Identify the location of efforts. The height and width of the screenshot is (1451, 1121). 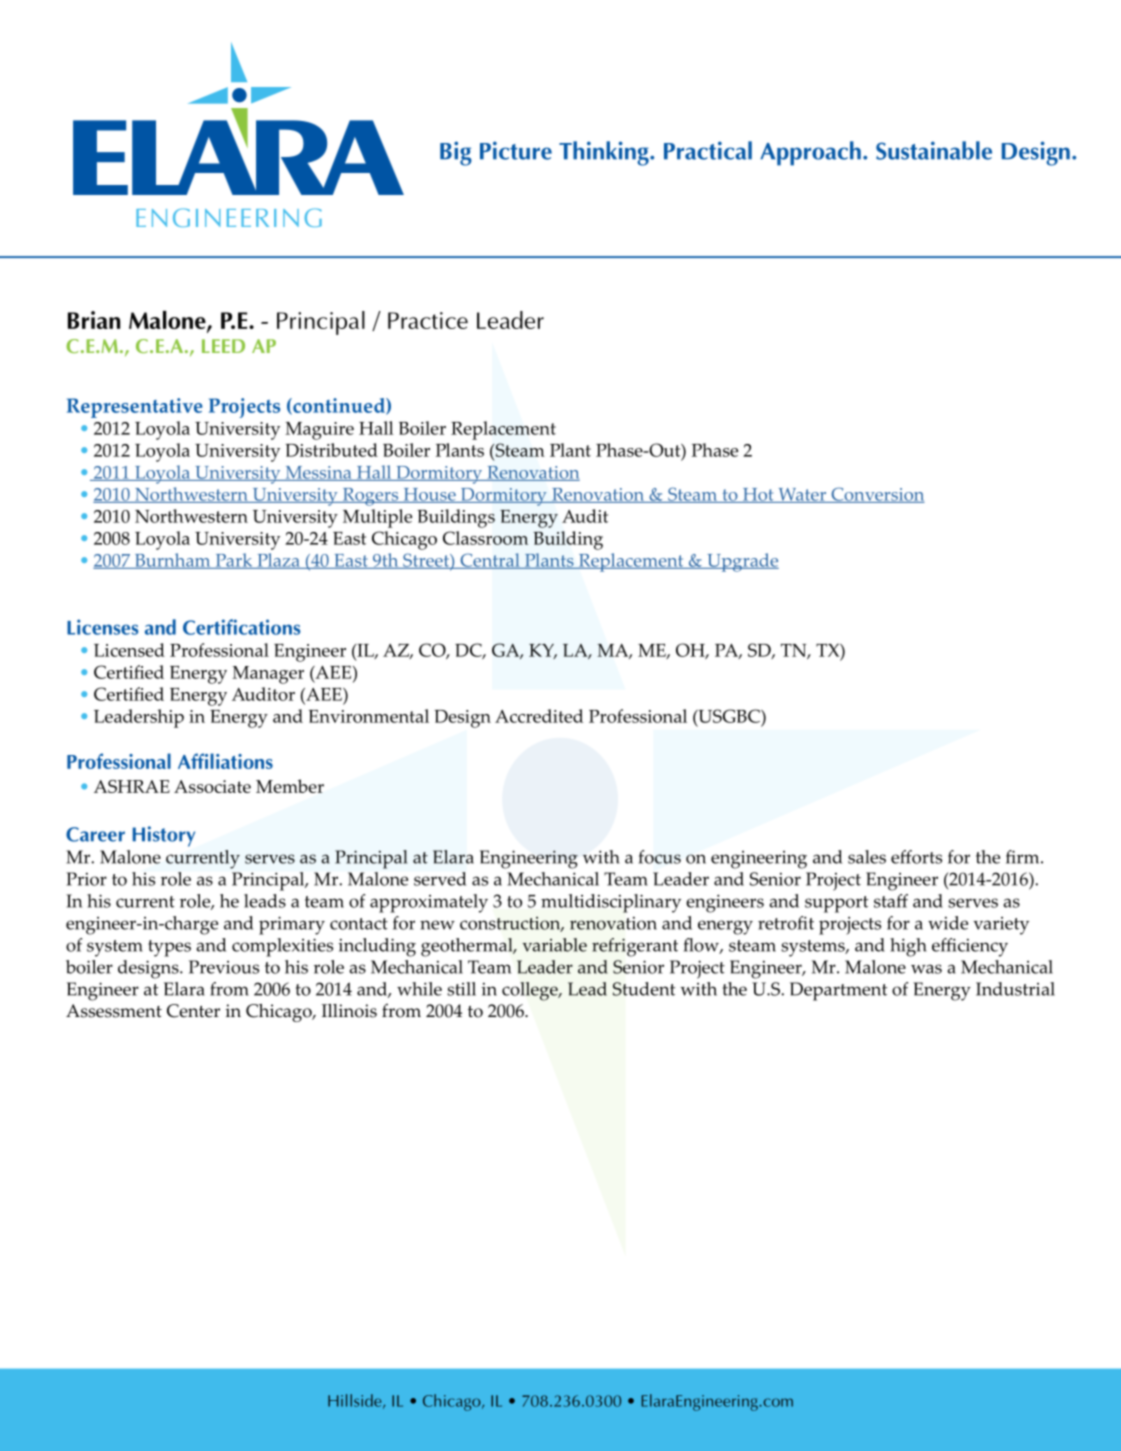
(916, 857).
